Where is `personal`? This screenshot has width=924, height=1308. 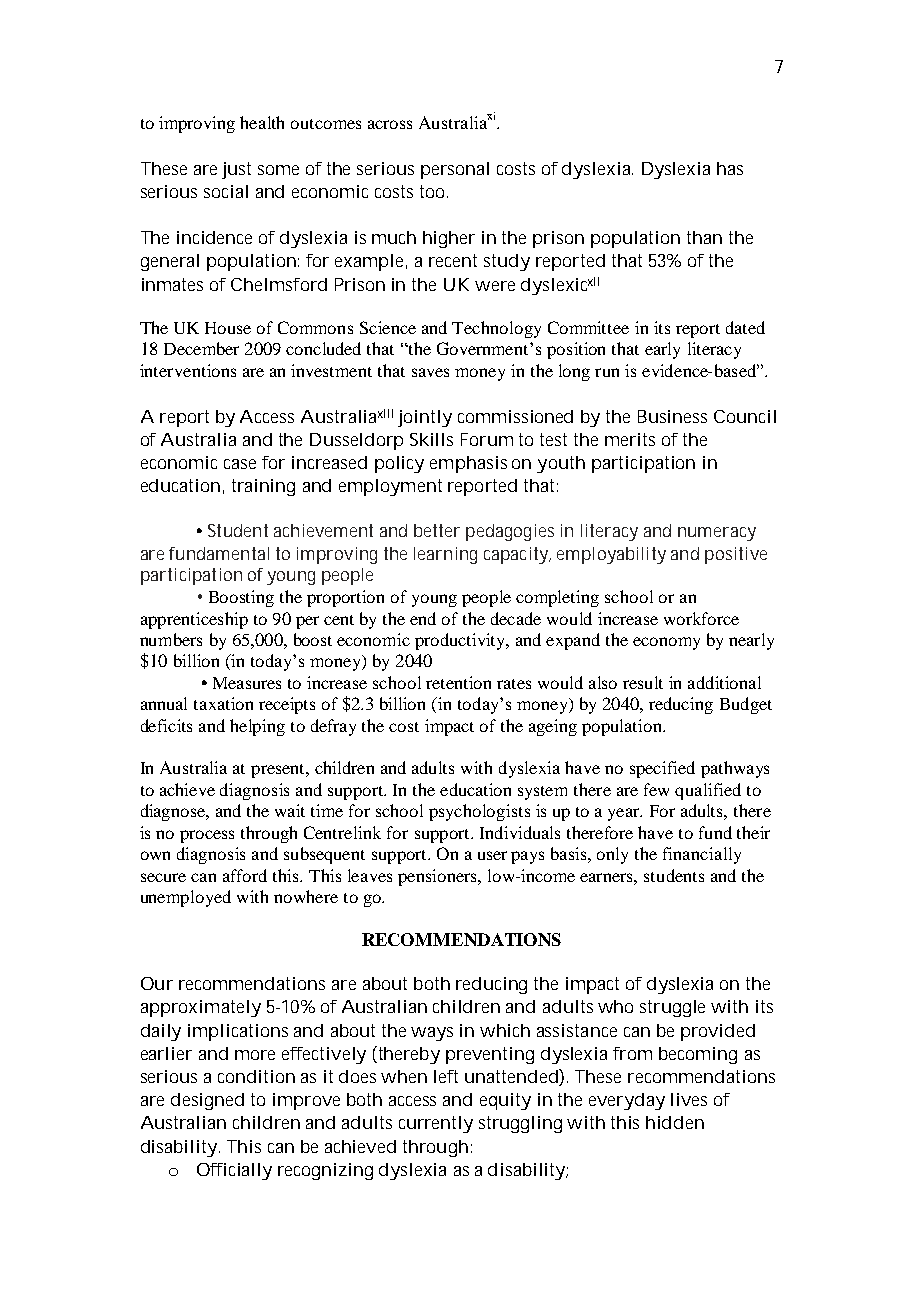 personal is located at coordinates (455, 170).
